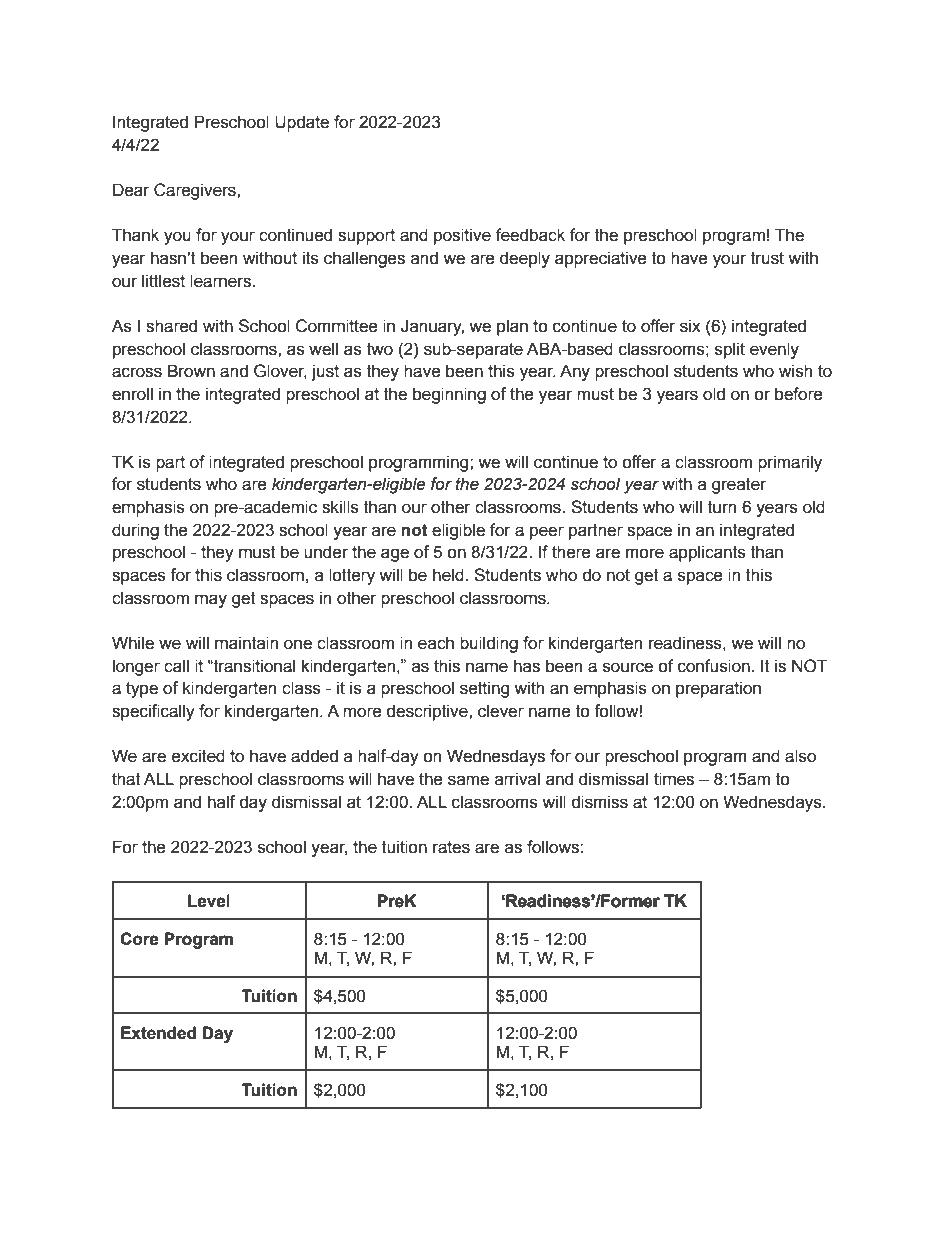 The image size is (952, 1233). Describe the element at coordinates (767, 258) in the screenshot. I see `trust` at that location.
